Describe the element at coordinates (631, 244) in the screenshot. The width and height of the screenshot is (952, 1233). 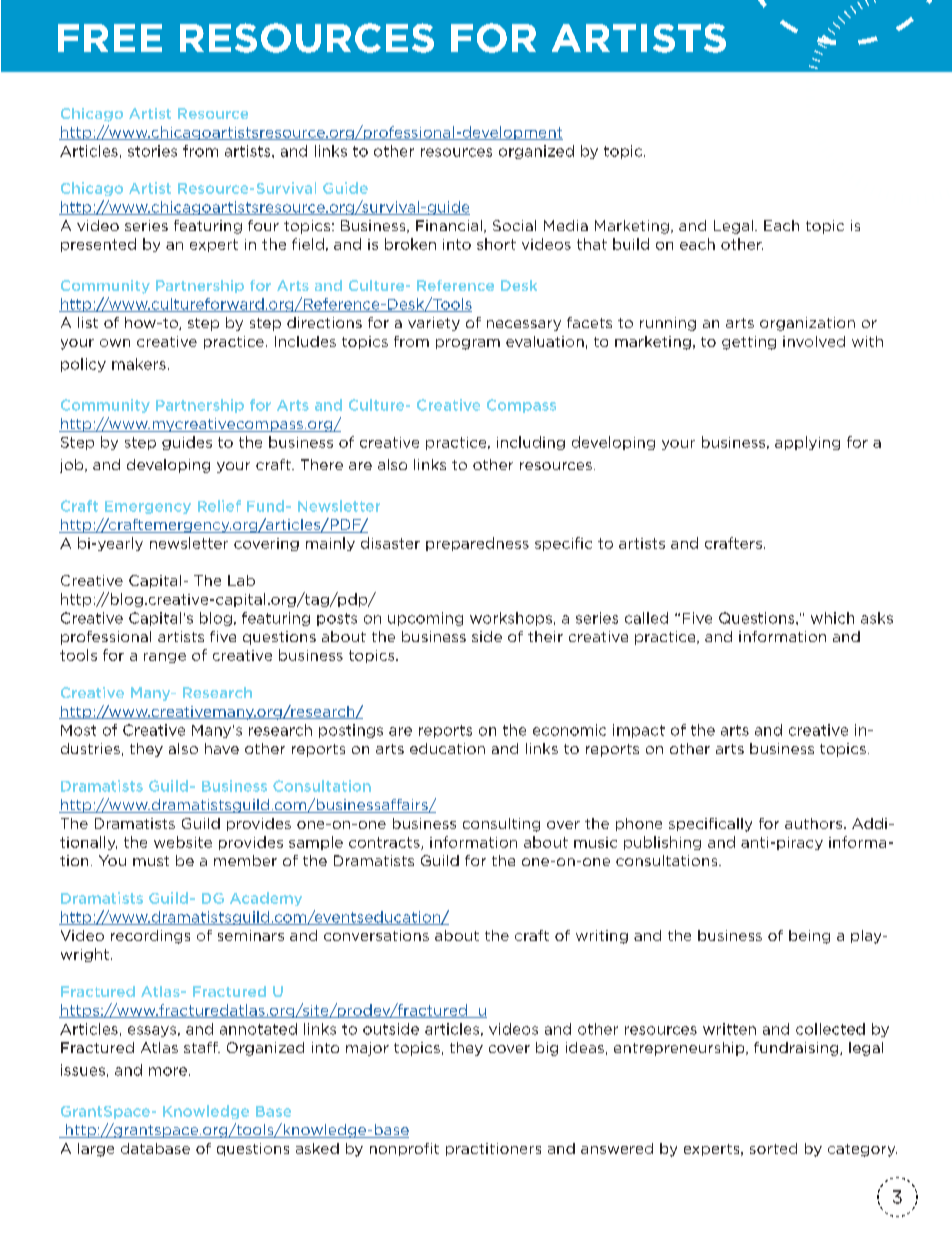
I see `build` at that location.
